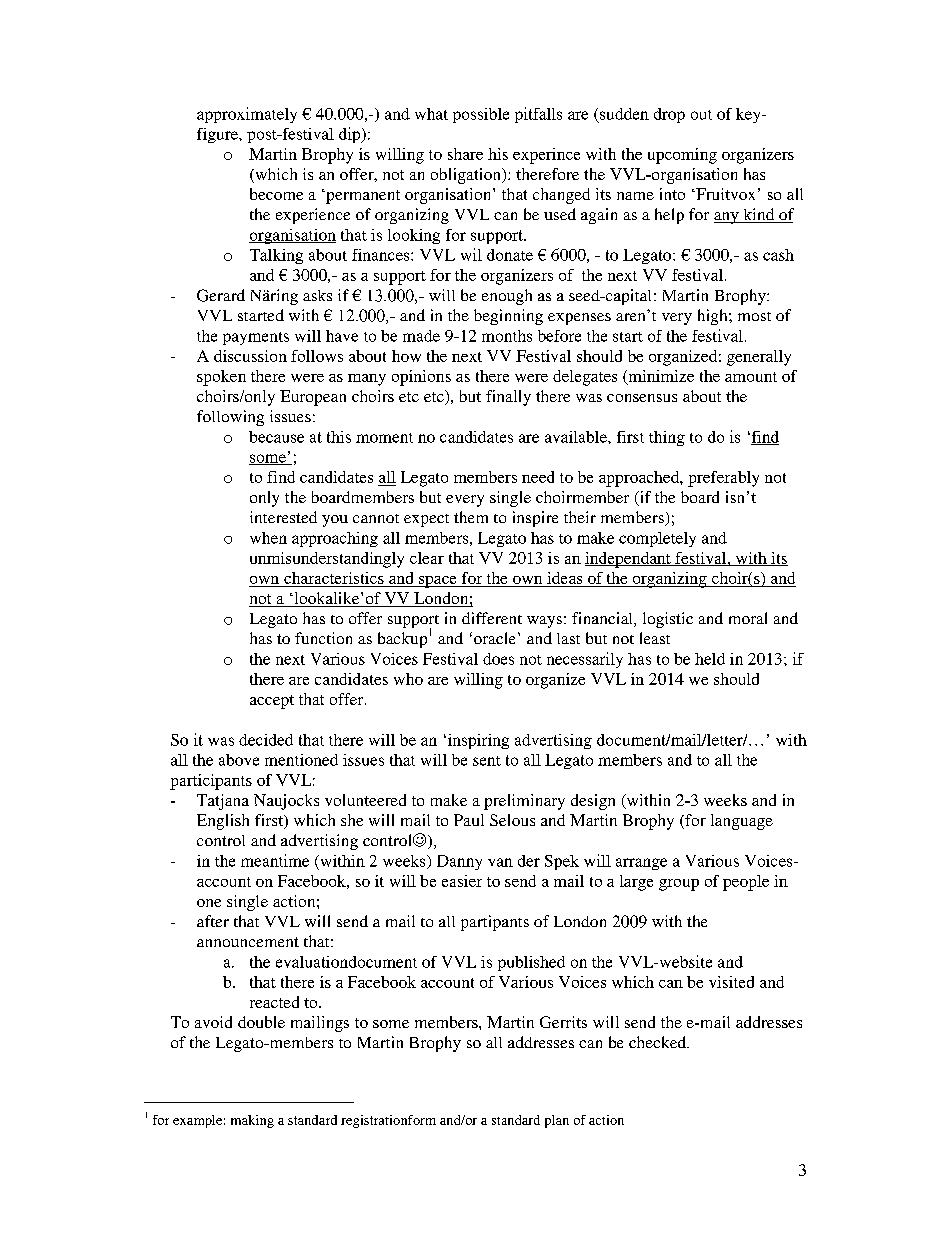 This screenshot has width=952, height=1233. What do you see at coordinates (682, 156) in the screenshot?
I see `upcoming` at bounding box center [682, 156].
